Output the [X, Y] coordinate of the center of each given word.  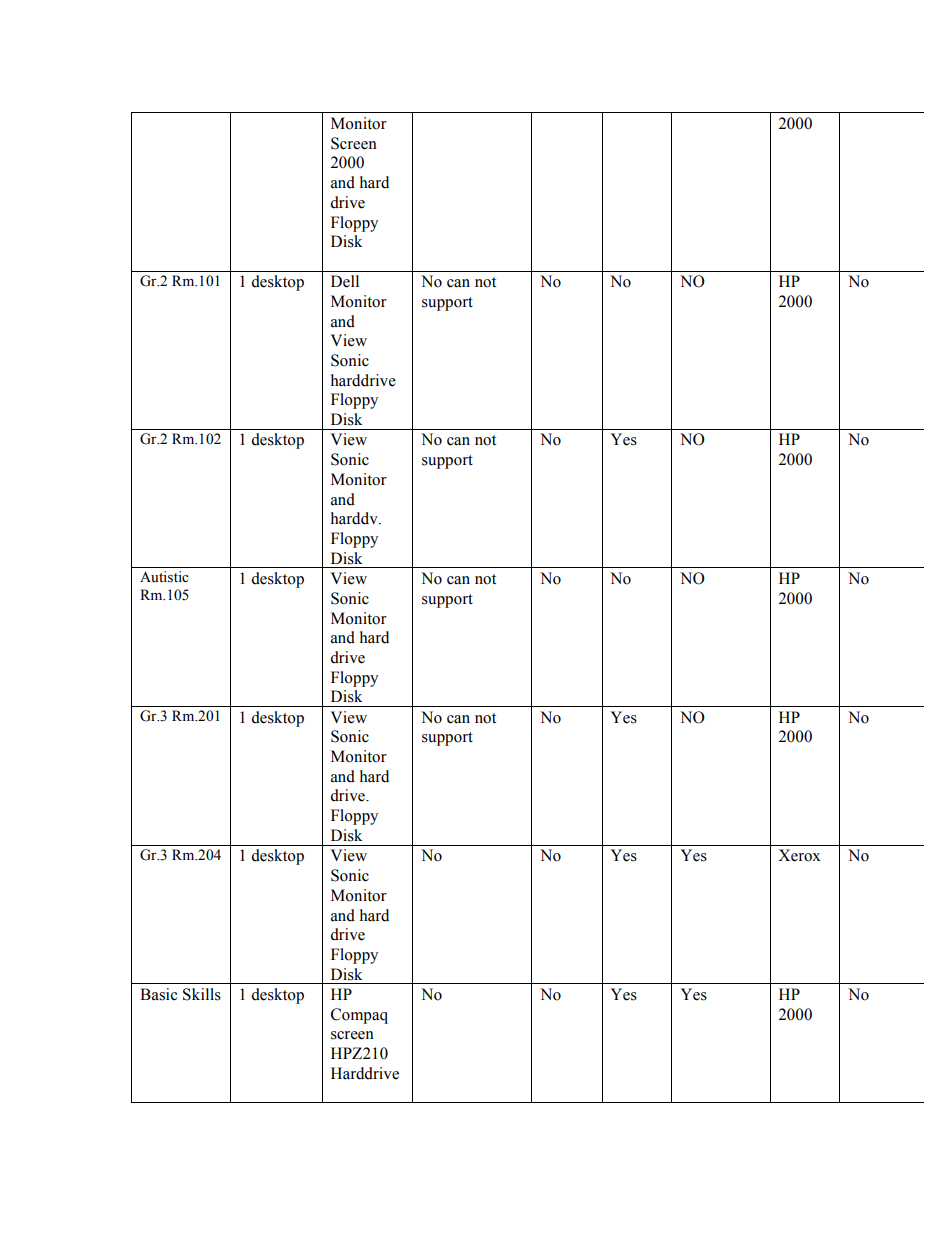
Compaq [359, 1016]
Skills [202, 994]
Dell [345, 281]
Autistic [164, 577]
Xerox [799, 855]
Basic [158, 994]
